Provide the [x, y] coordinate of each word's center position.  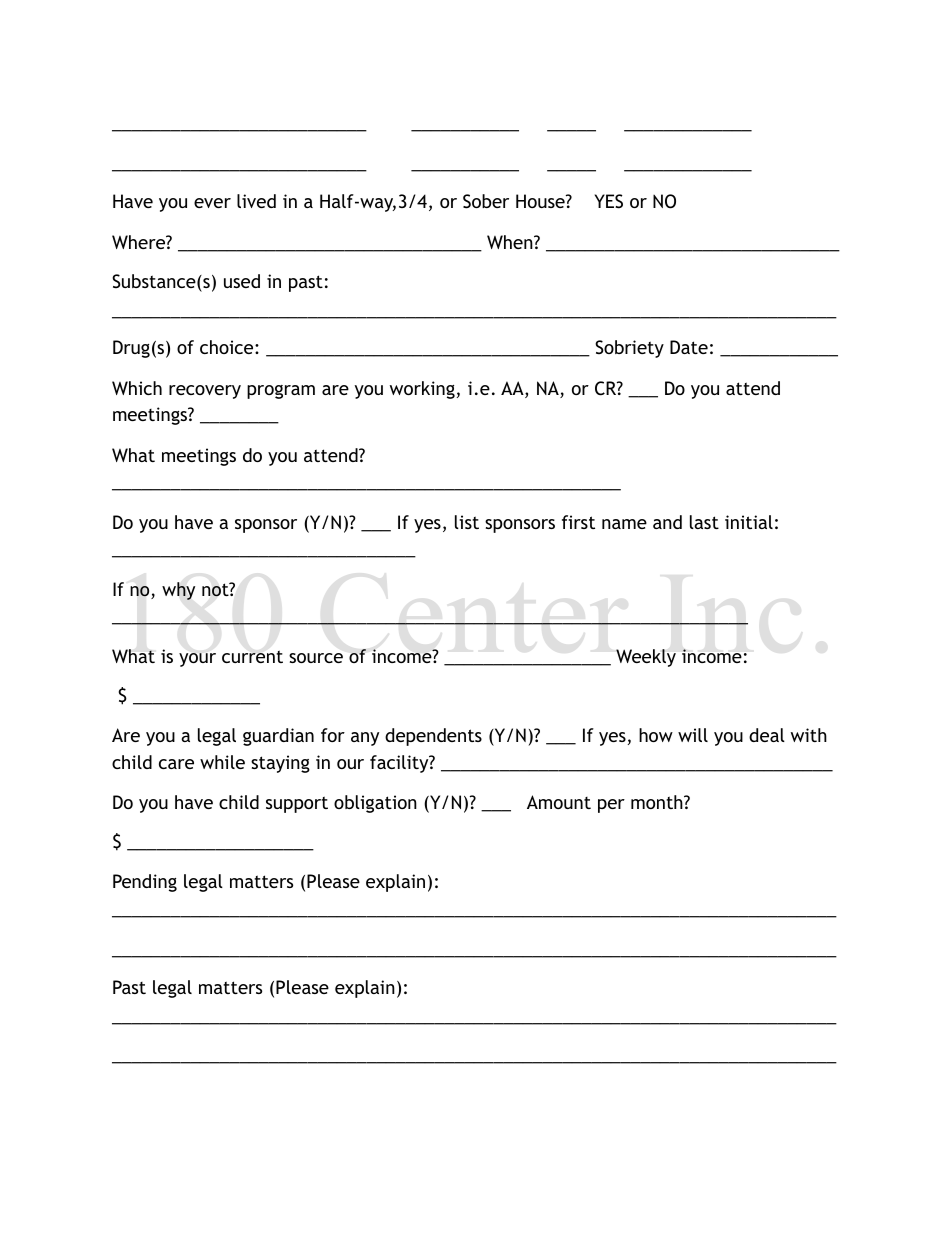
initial [749, 522]
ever [212, 203]
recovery [205, 392]
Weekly [646, 658]
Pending [145, 883]
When [511, 242]
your [197, 660]
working [422, 390]
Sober [486, 201]
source [316, 658]
